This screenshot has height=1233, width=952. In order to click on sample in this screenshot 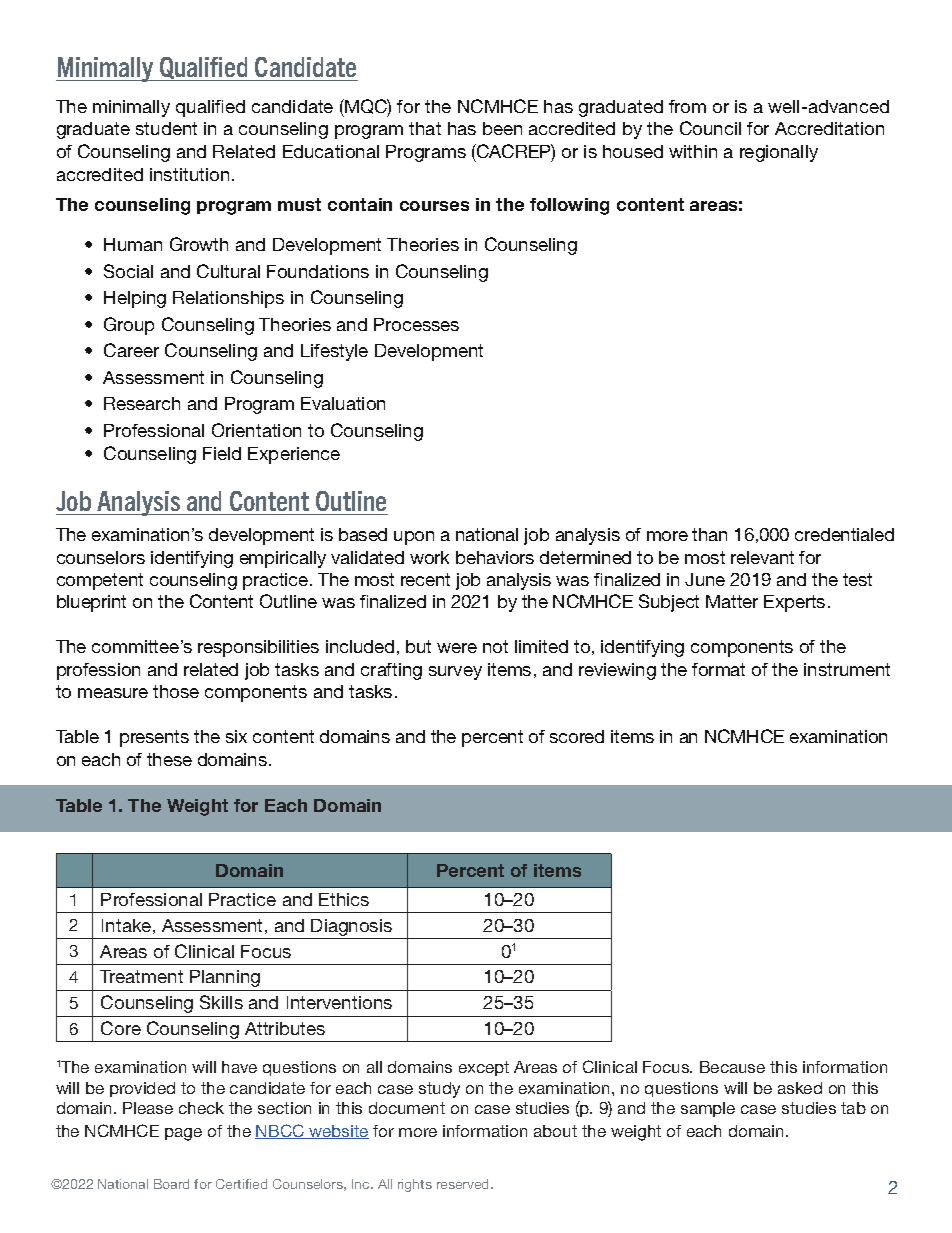, I will do `click(708, 1109)`.
